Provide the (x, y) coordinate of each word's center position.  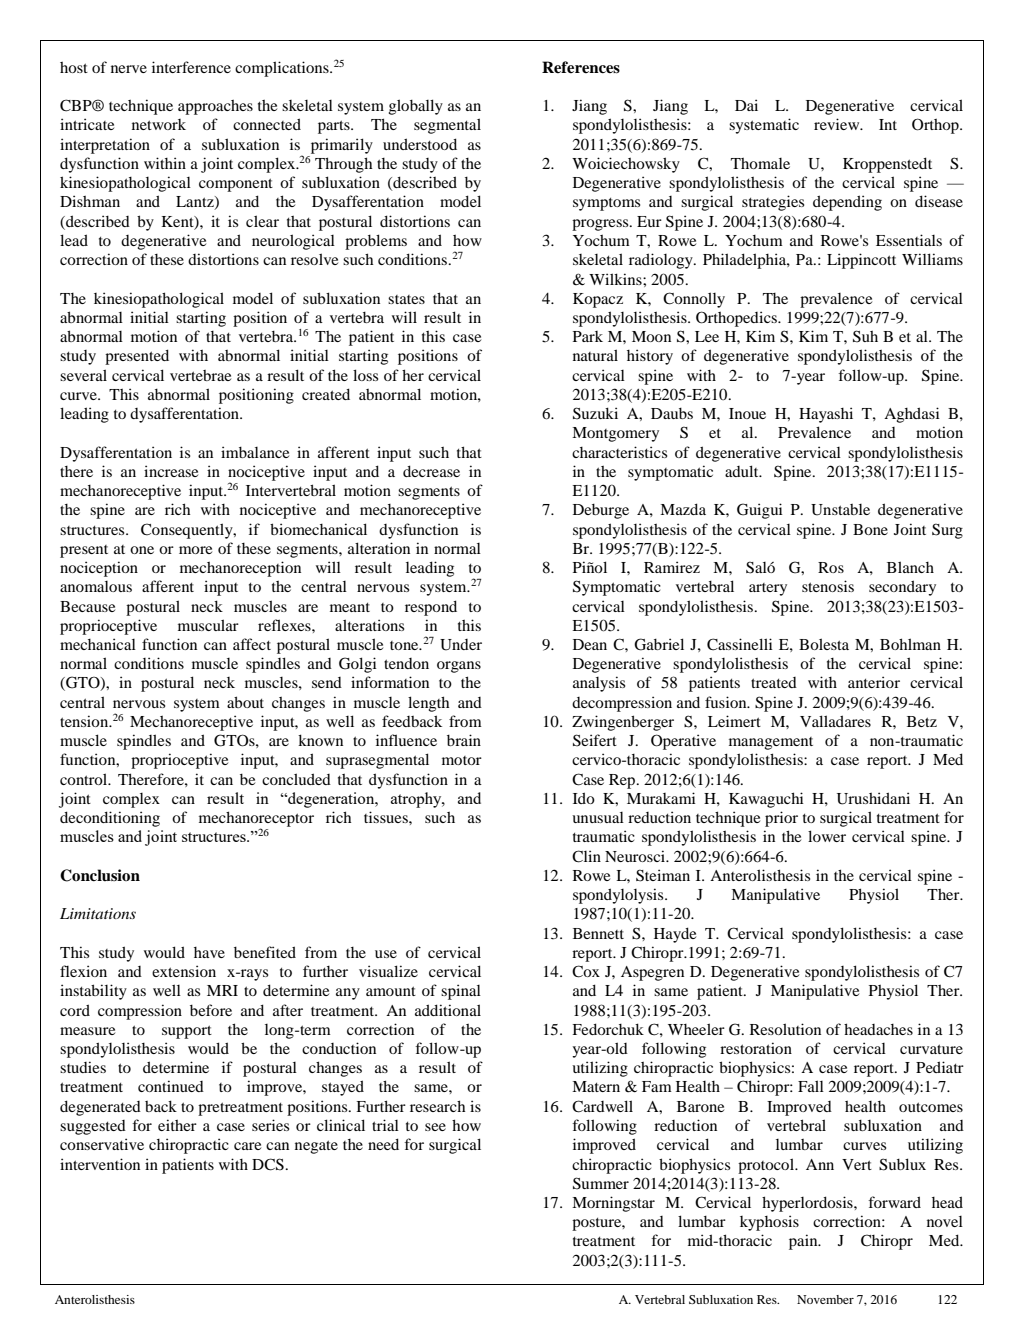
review (838, 124)
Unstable (840, 510)
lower (827, 836)
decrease (431, 471)
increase (171, 471)
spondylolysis (619, 896)
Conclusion (100, 875)
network (159, 124)
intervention (100, 1164)
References (581, 67)
